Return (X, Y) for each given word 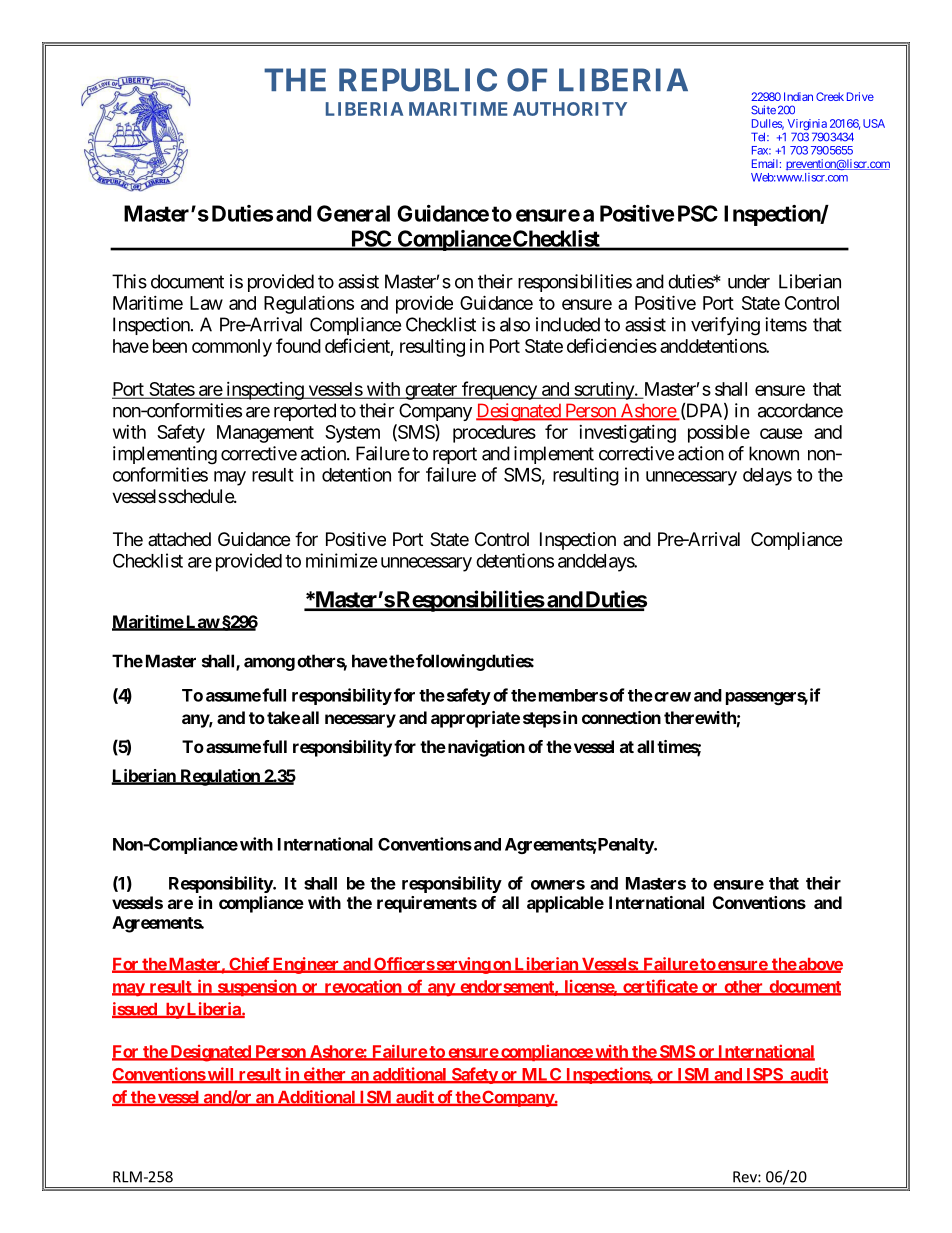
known (774, 453)
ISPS (764, 1075)
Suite (763, 110)
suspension (256, 987)
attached (179, 539)
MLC (541, 1075)
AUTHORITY (570, 109)
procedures (494, 434)
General (353, 213)
